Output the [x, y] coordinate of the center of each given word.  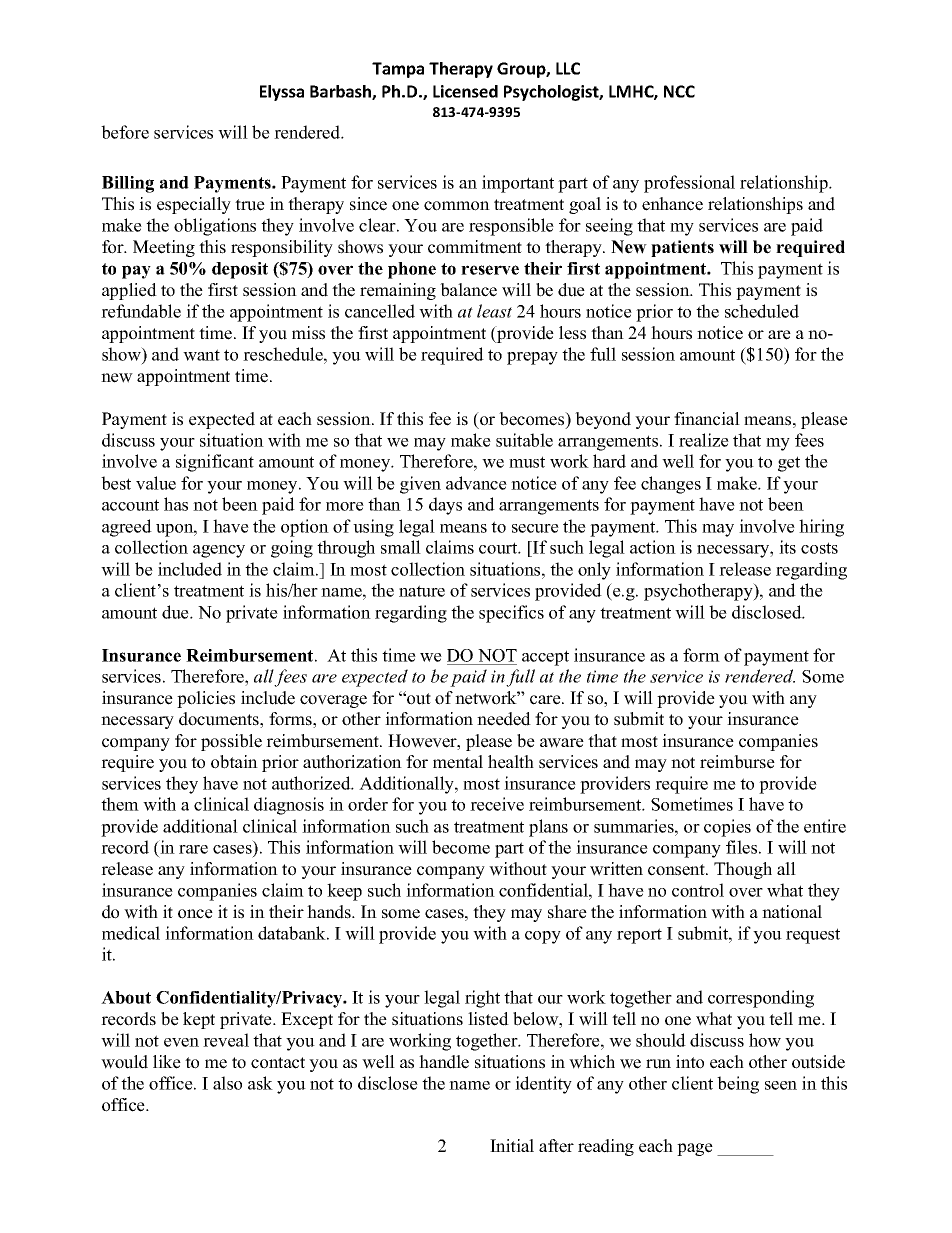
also [227, 1083]
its [787, 547]
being [738, 1085]
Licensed [465, 91]
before [125, 132]
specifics [511, 614]
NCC [679, 91]
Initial [512, 1145]
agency [219, 551]
